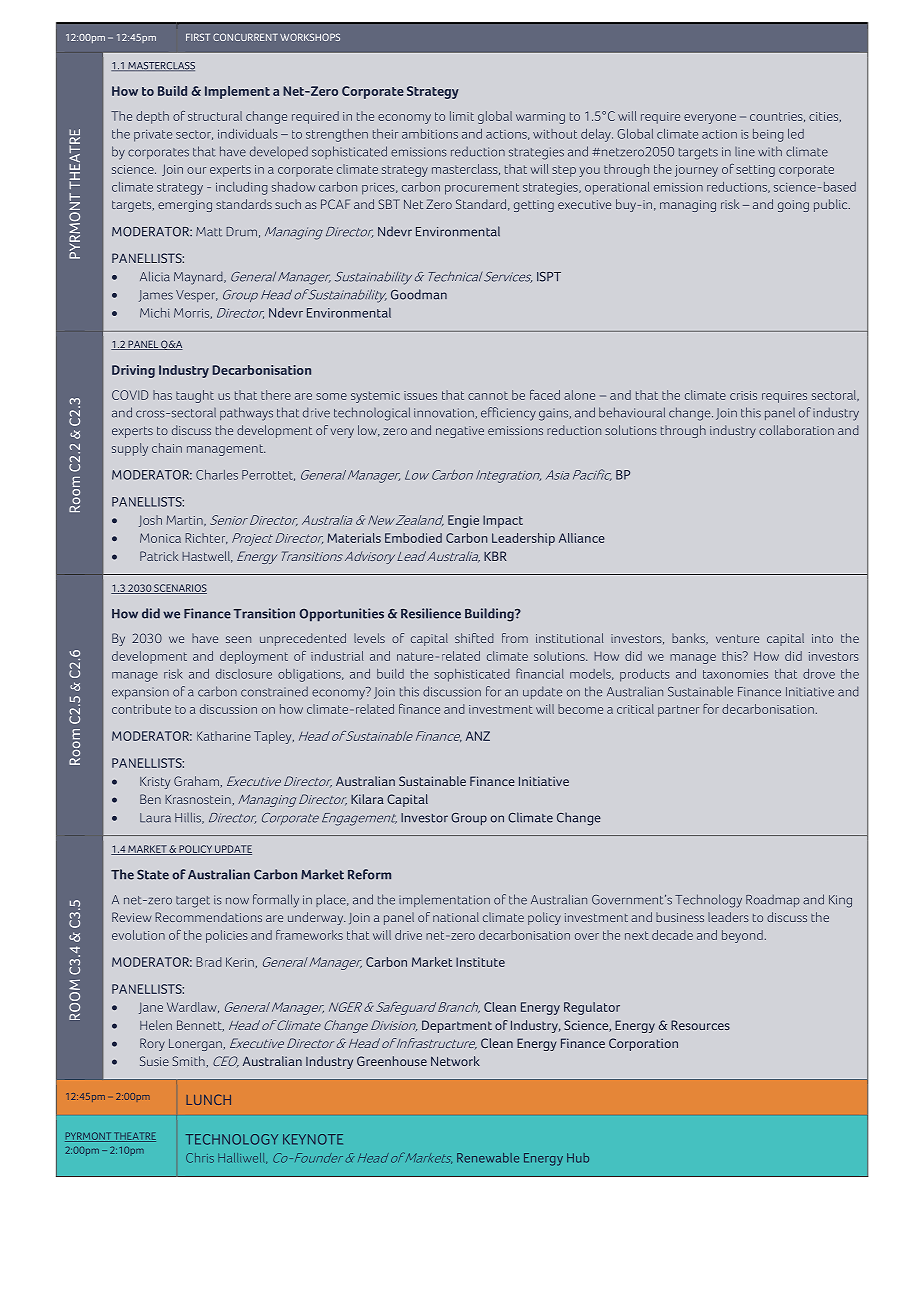 The width and height of the screenshot is (924, 1308). What do you see at coordinates (474, 638) in the screenshot?
I see `shifted` at bounding box center [474, 638].
